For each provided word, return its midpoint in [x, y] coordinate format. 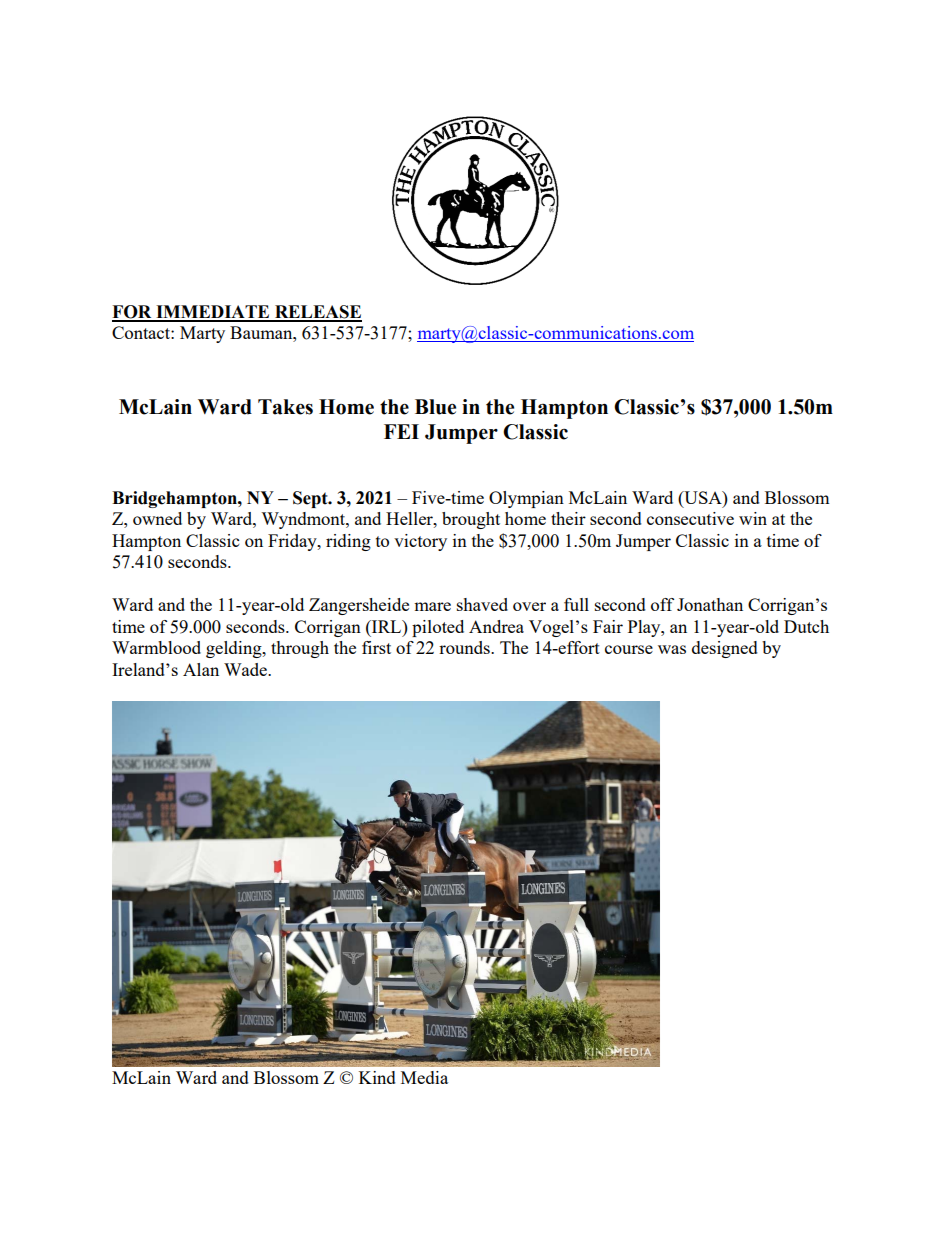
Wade [246, 669]
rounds [465, 647]
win [753, 518]
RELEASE [317, 313]
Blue [435, 407]
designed [725, 649]
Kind [377, 1077]
